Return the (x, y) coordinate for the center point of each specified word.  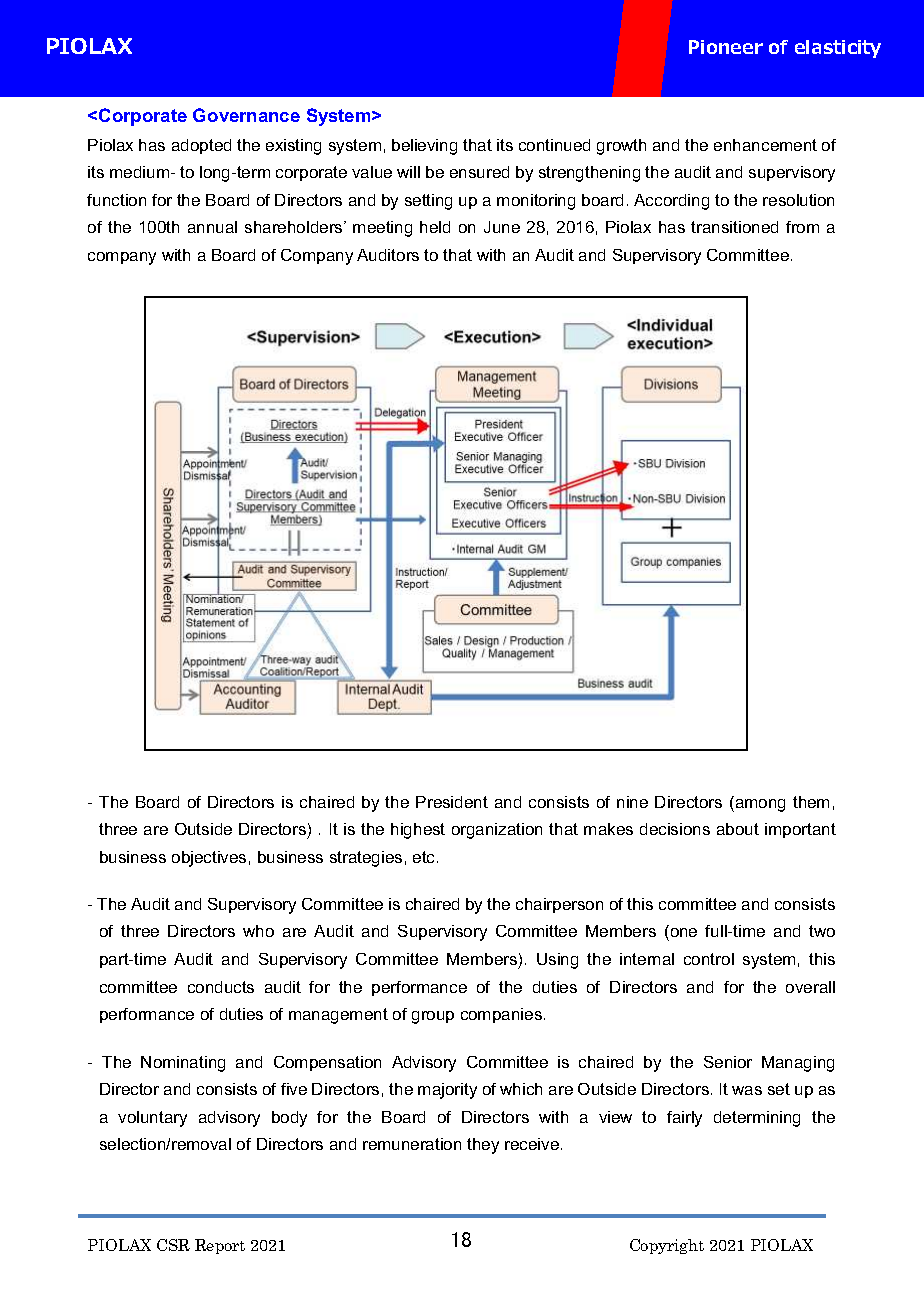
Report (220, 1246)
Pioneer (726, 47)
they (483, 1146)
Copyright (667, 1246)
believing (424, 147)
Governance (246, 115)
